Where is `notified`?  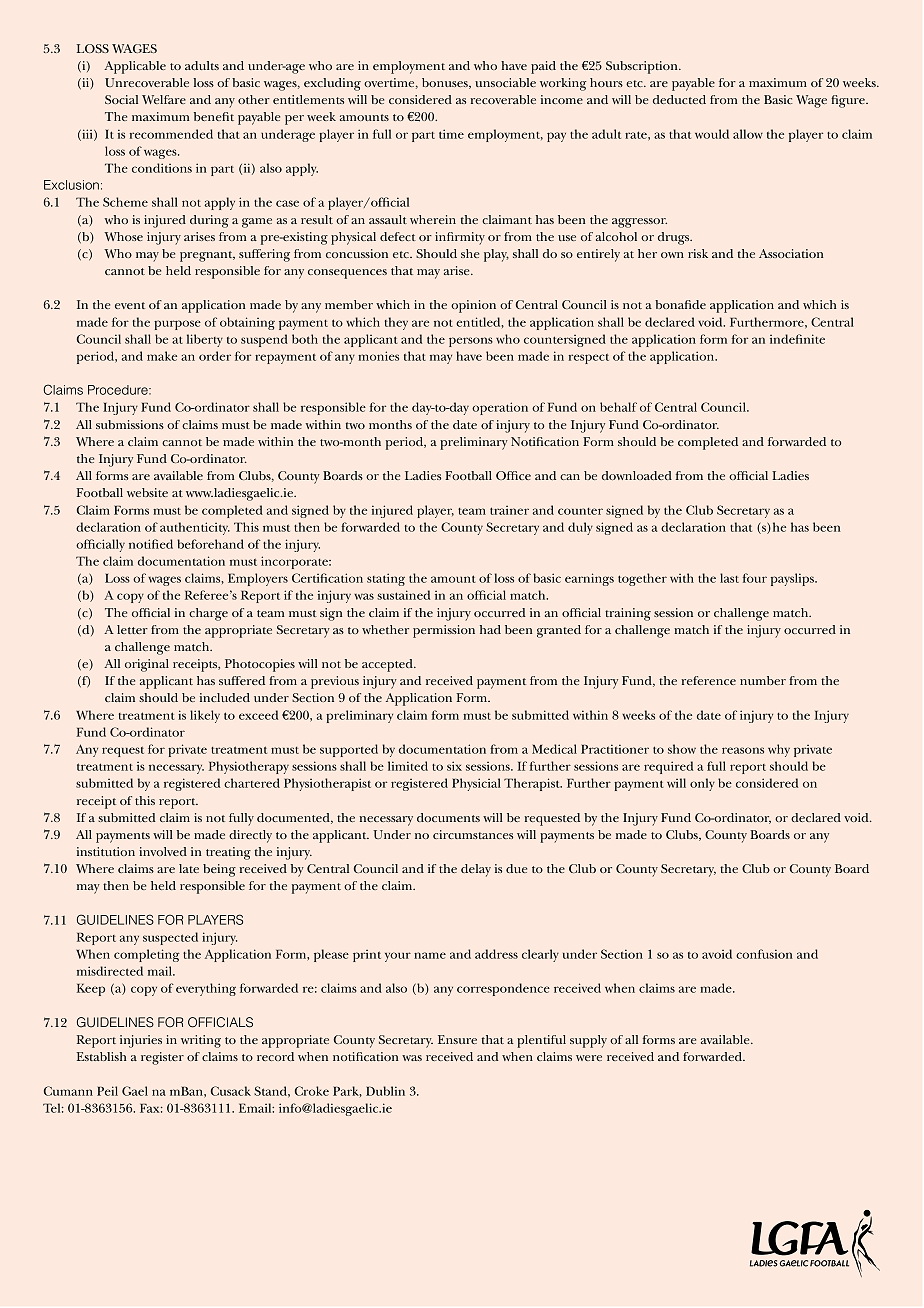
notified is located at coordinates (151, 544).
